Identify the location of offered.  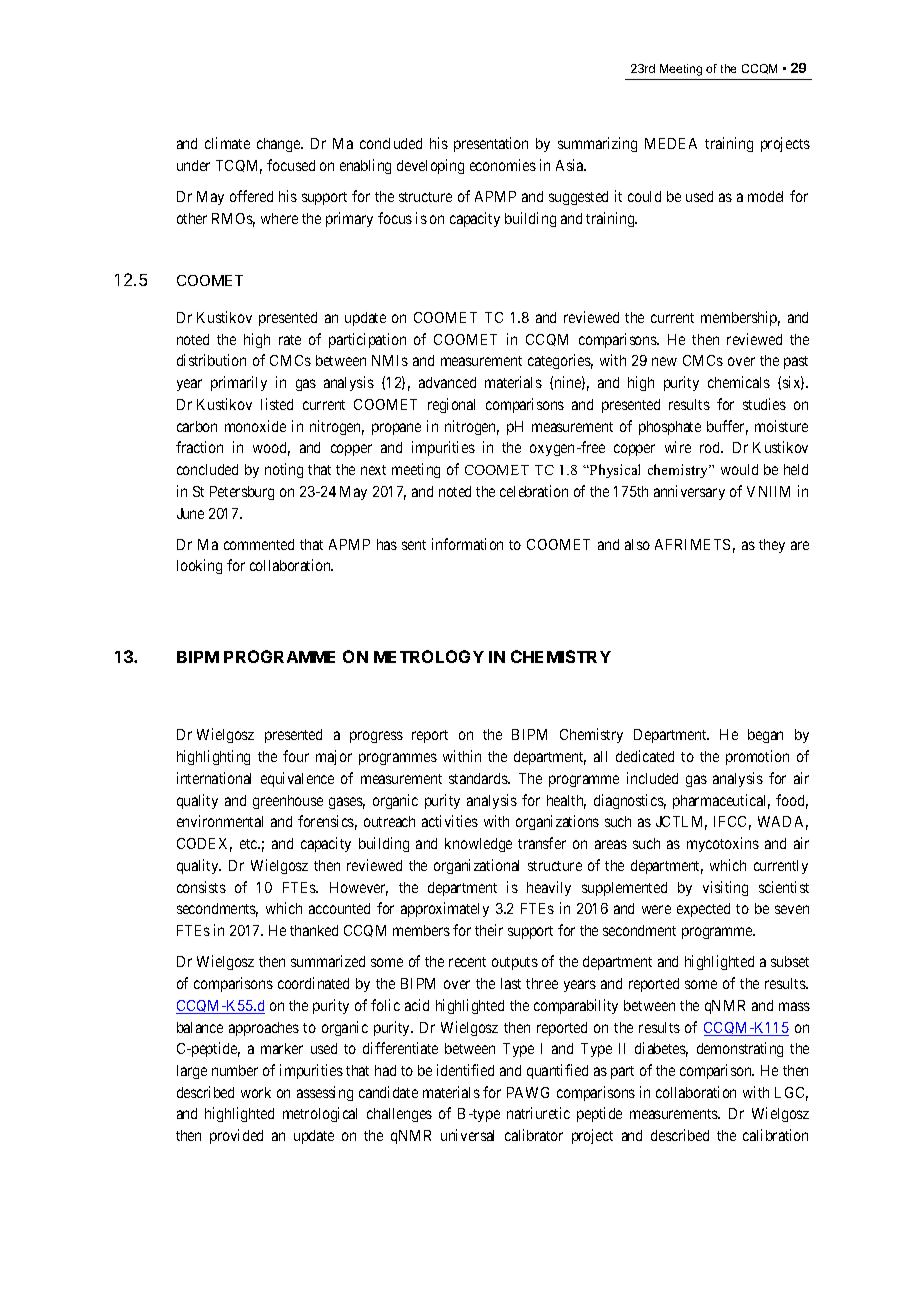
(251, 196).
